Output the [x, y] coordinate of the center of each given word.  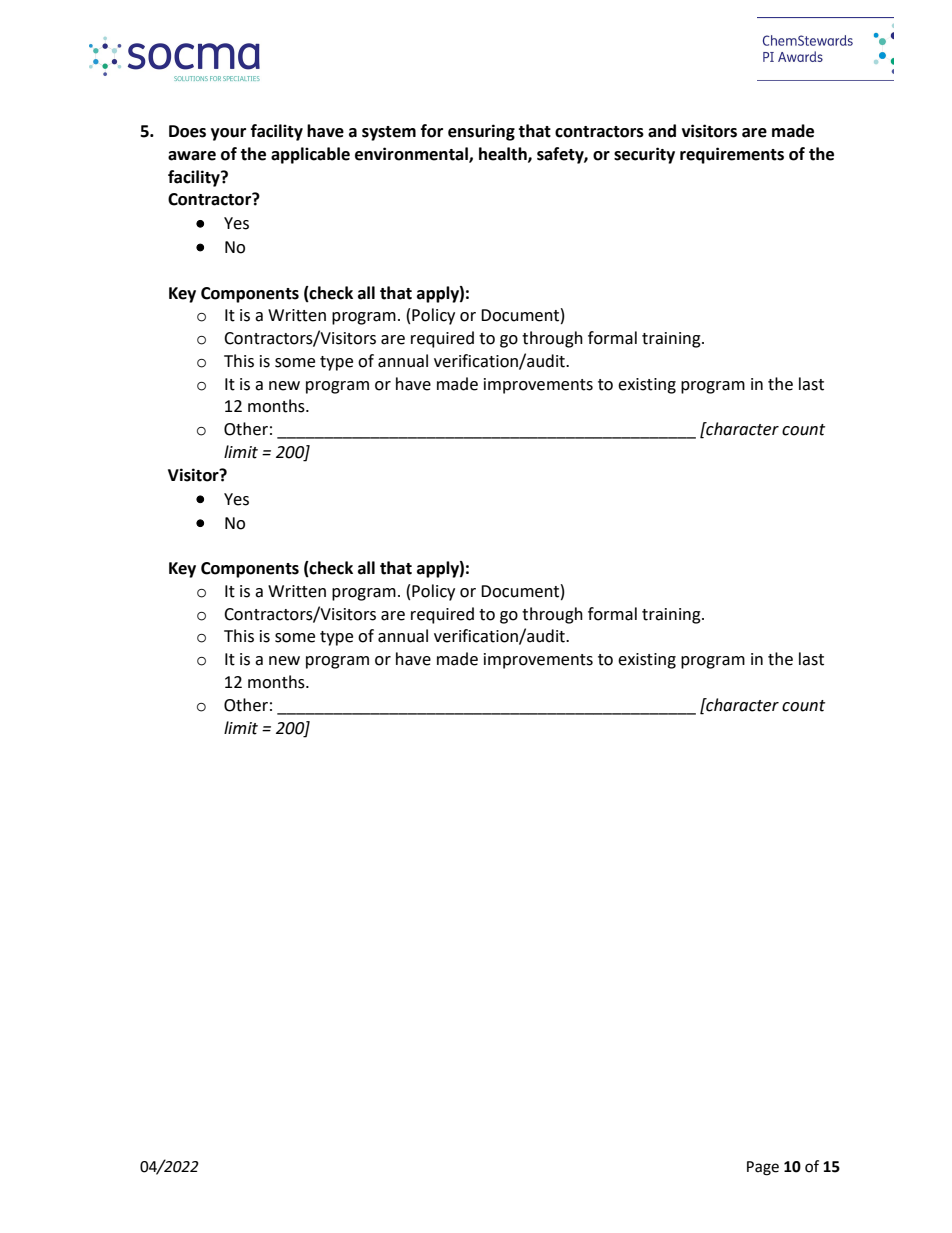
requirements [732, 155]
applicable [310, 155]
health [504, 154]
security [644, 155]
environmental [412, 154]
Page [763, 1168]
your [228, 134]
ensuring [481, 132]
